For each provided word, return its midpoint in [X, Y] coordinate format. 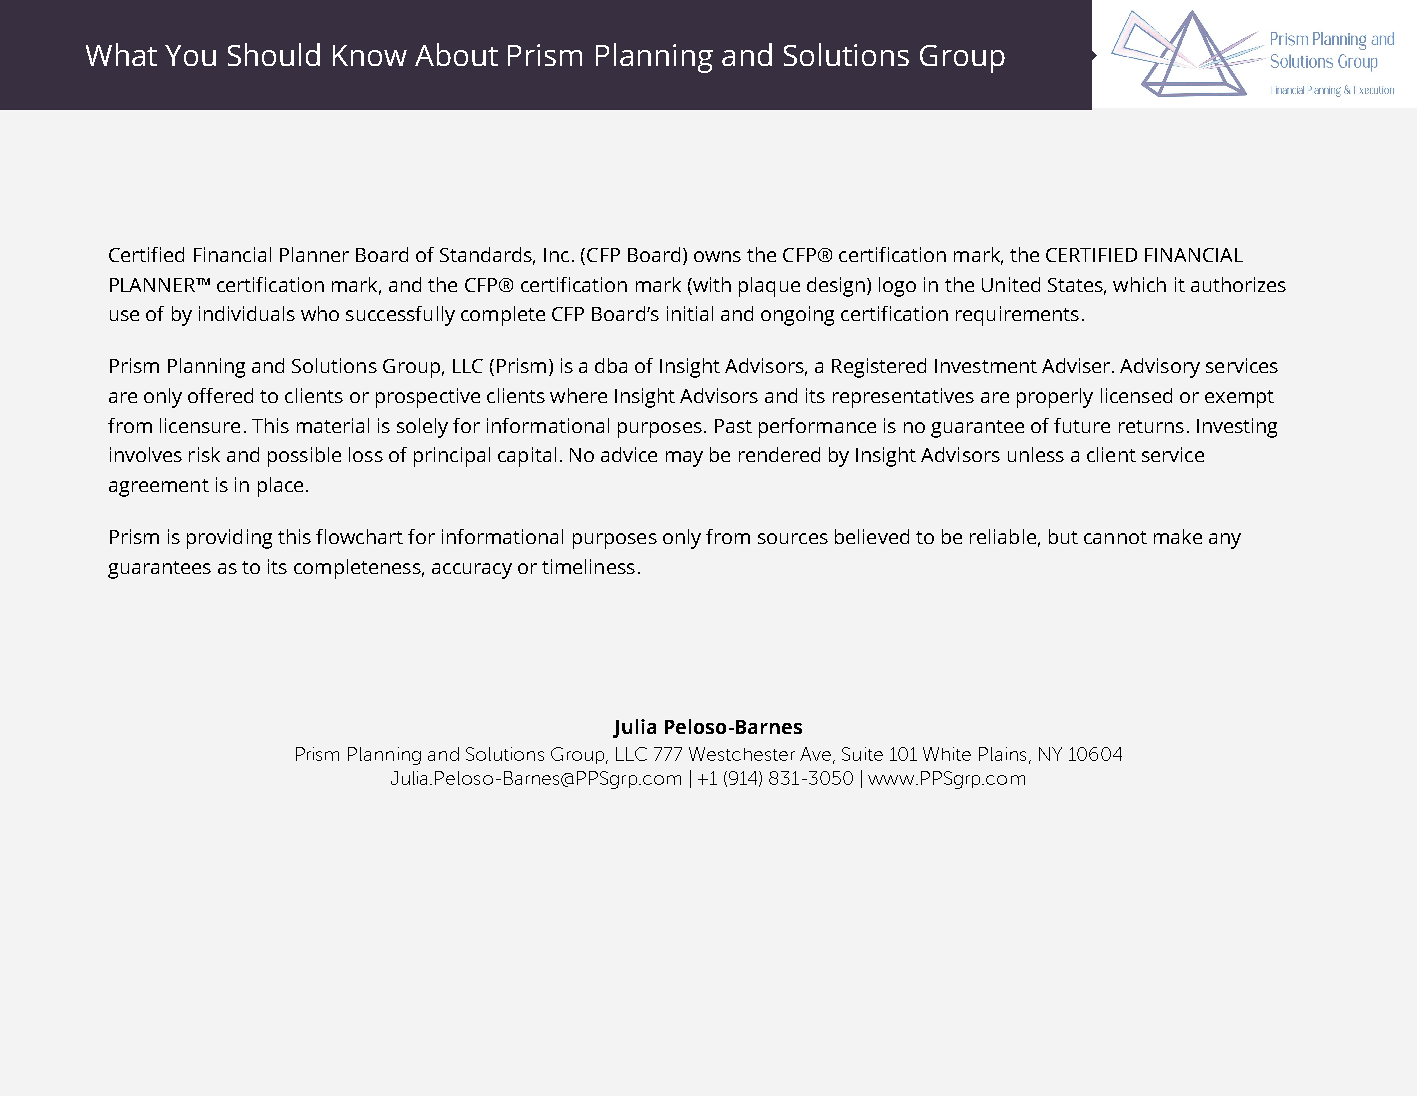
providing [229, 539]
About [456, 54]
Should [274, 54]
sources [793, 538]
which [1139, 284]
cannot [1115, 537]
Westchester [742, 754]
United [1011, 284]
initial [690, 313]
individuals [247, 313]
